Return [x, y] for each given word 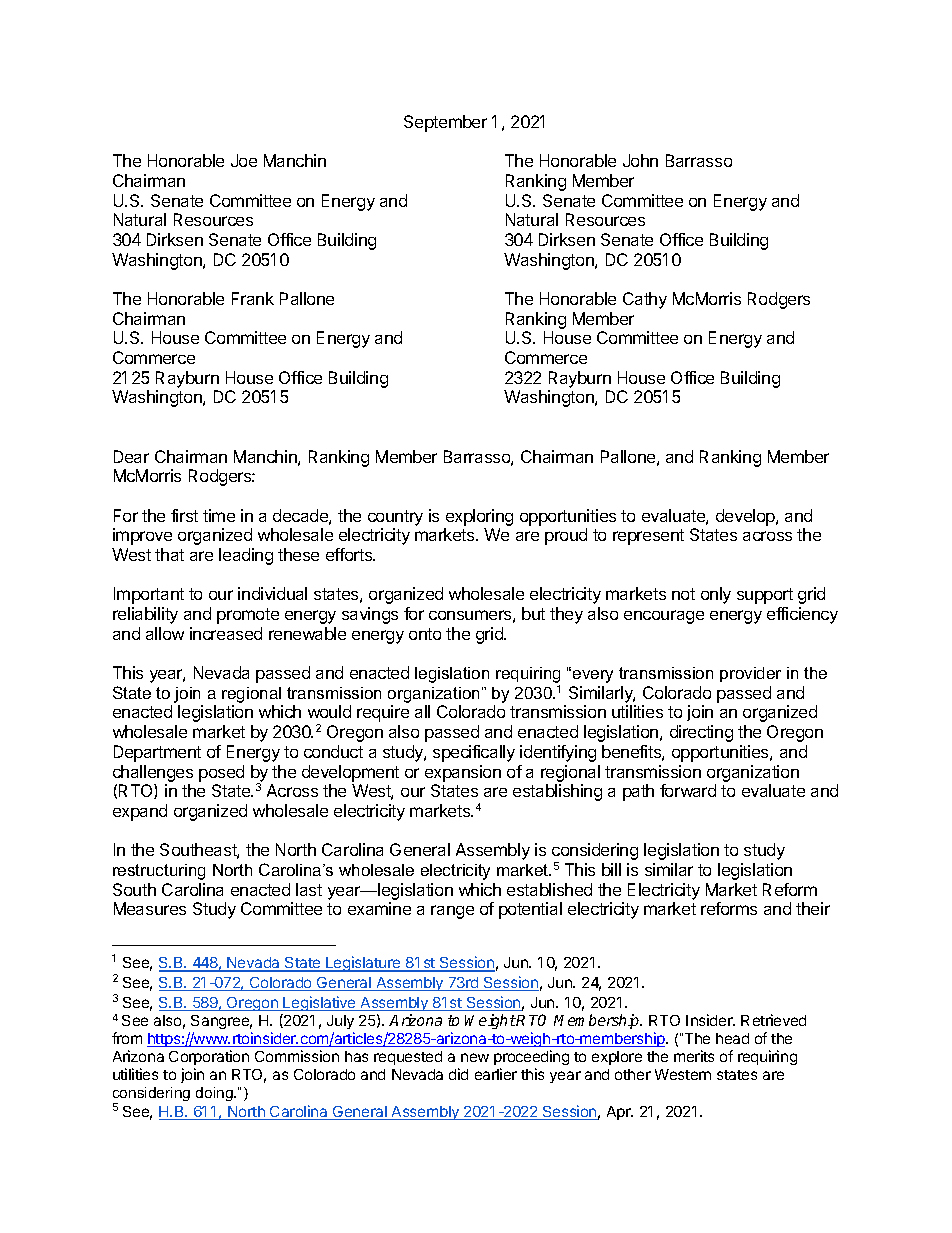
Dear [131, 456]
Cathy [645, 300]
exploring [479, 517]
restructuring [159, 872]
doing [215, 1094]
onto [425, 634]
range [452, 912]
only [716, 595]
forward [688, 790]
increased [226, 633]
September [445, 123]
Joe [244, 160]
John [640, 160]
